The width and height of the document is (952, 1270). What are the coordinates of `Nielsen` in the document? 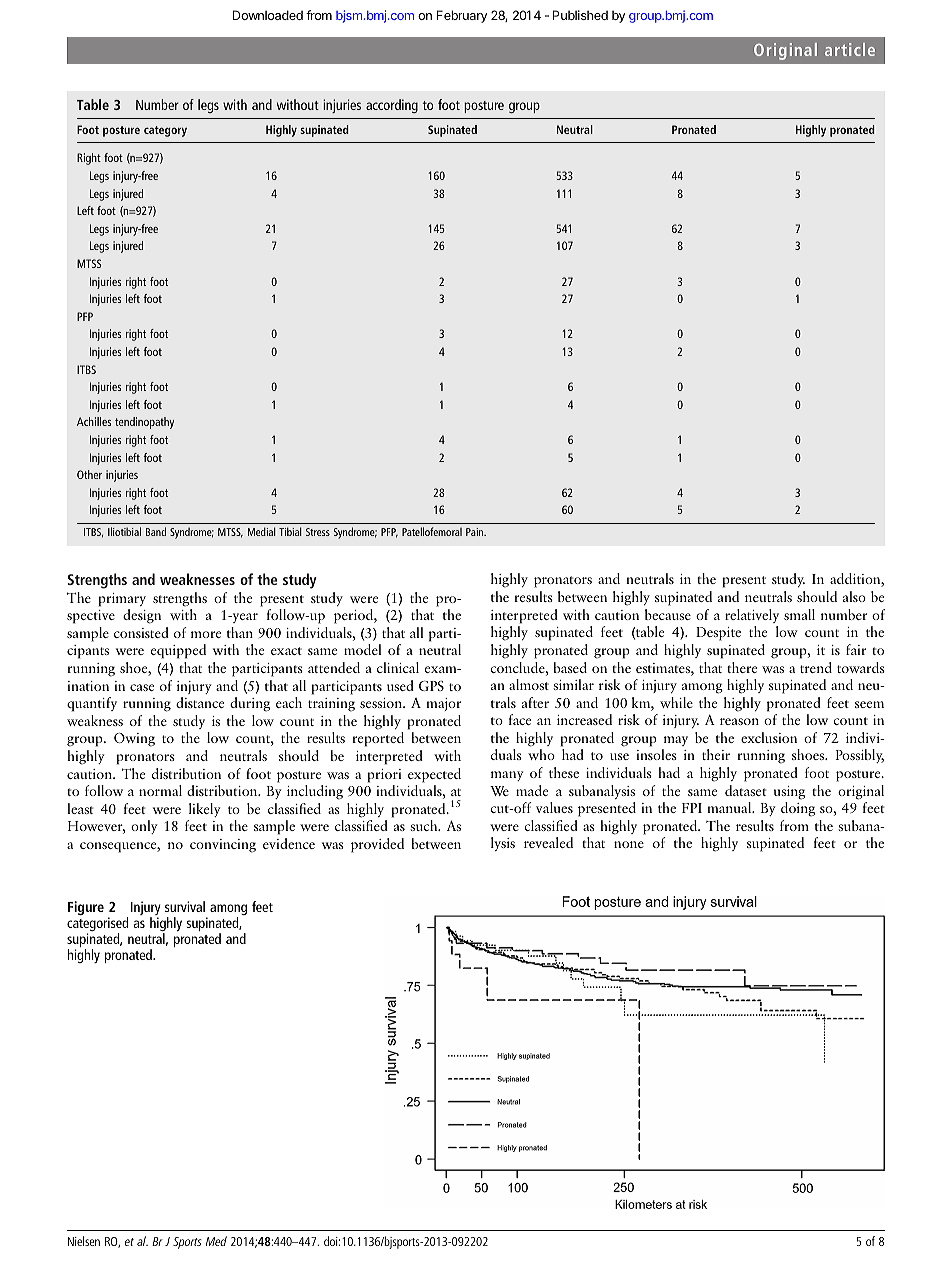 It's located at (84, 1241).
